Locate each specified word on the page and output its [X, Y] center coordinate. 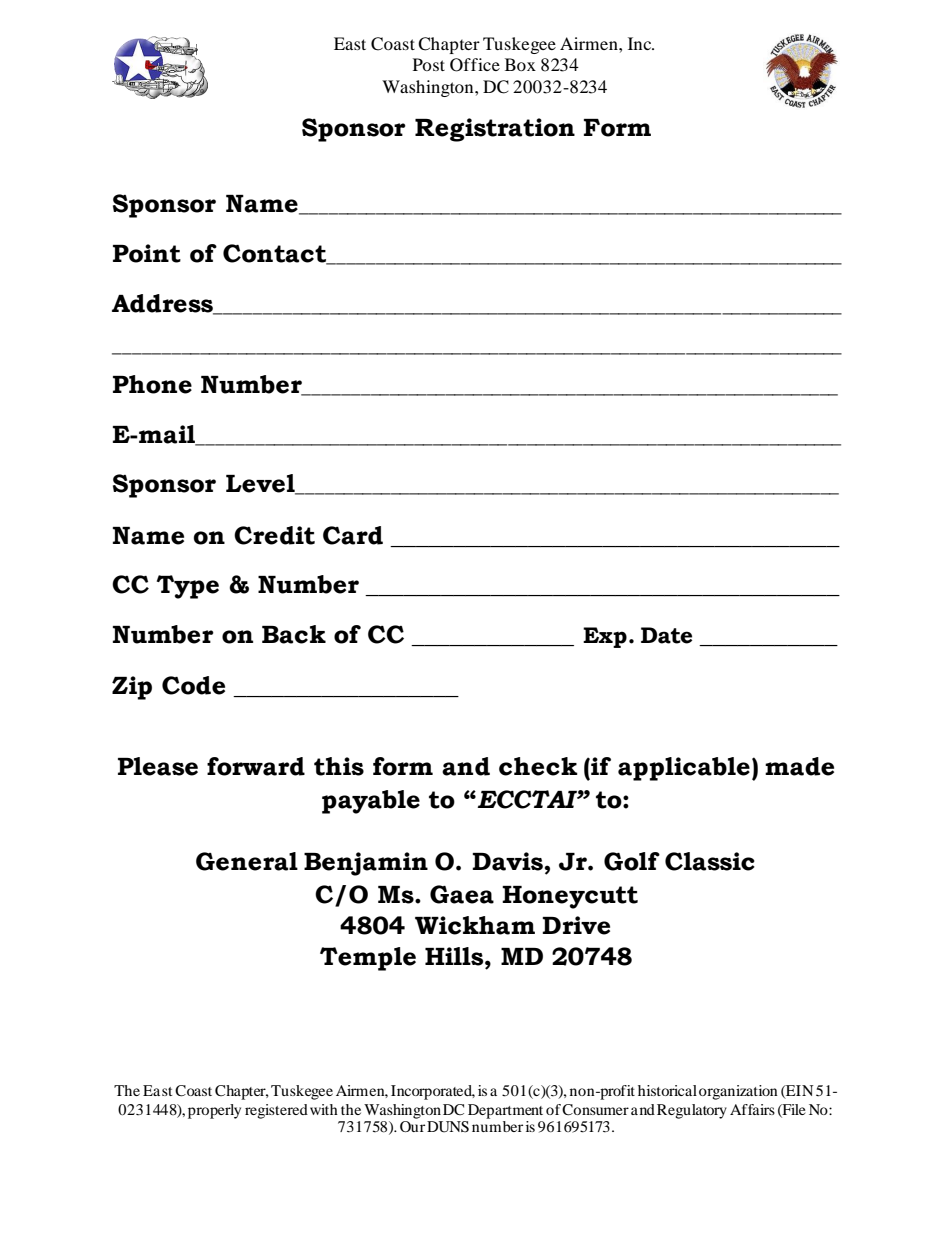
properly [214, 1111]
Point [147, 253]
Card [353, 535]
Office [475, 65]
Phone [152, 384]
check [538, 766]
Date [666, 635]
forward [256, 766]
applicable [684, 769]
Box [520, 64]
